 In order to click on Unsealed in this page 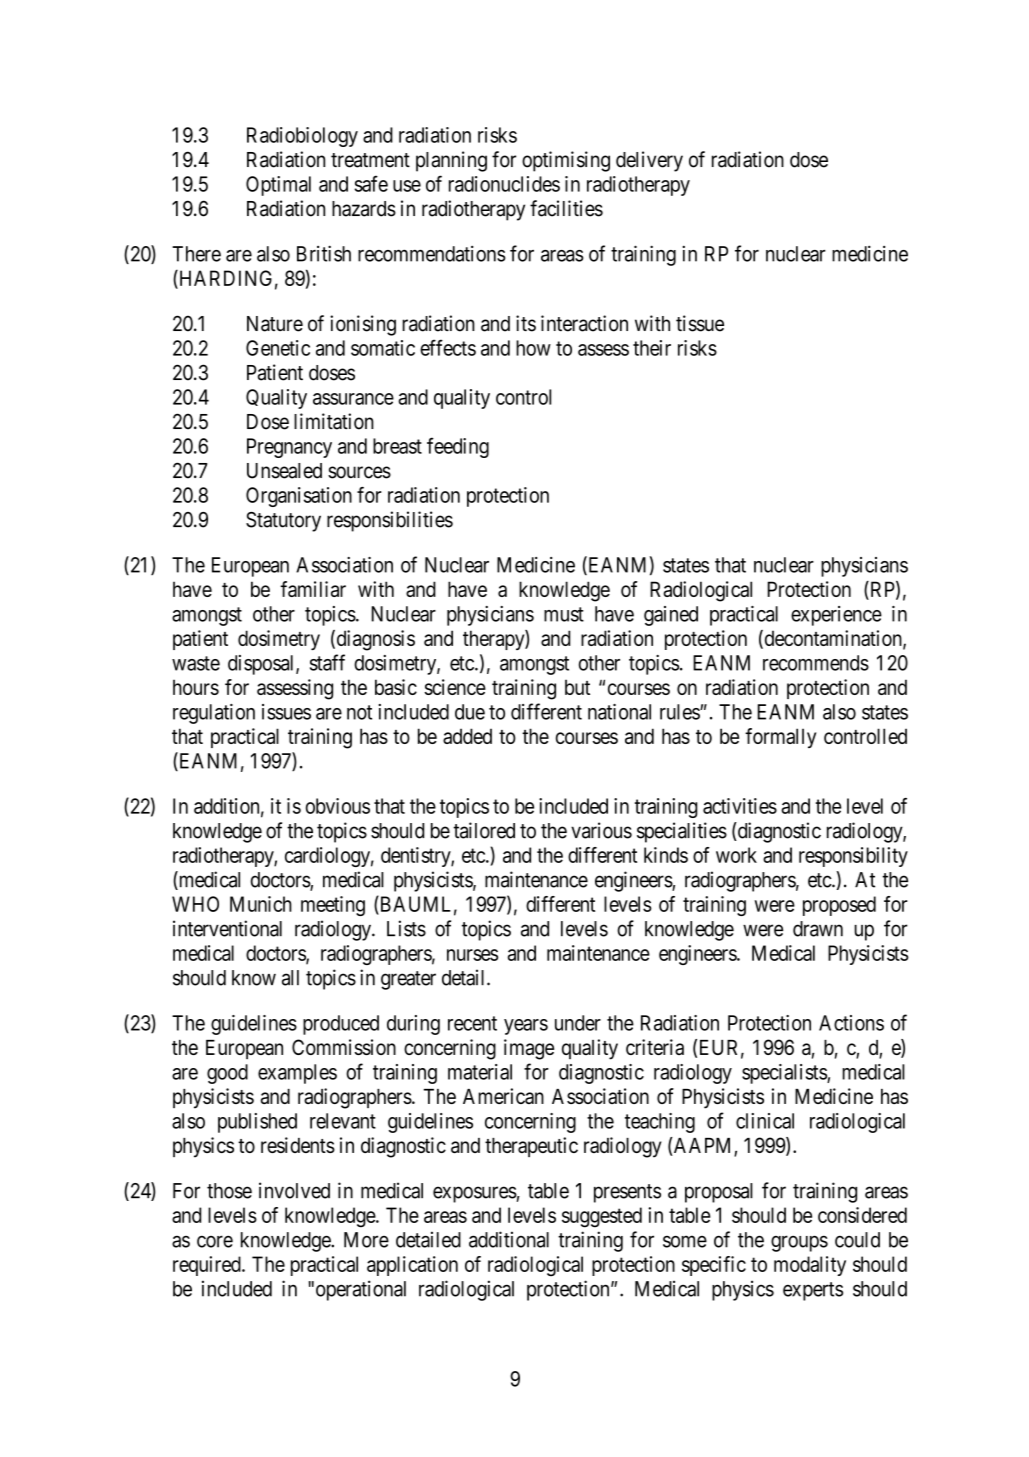, I will do `click(284, 471)`.
